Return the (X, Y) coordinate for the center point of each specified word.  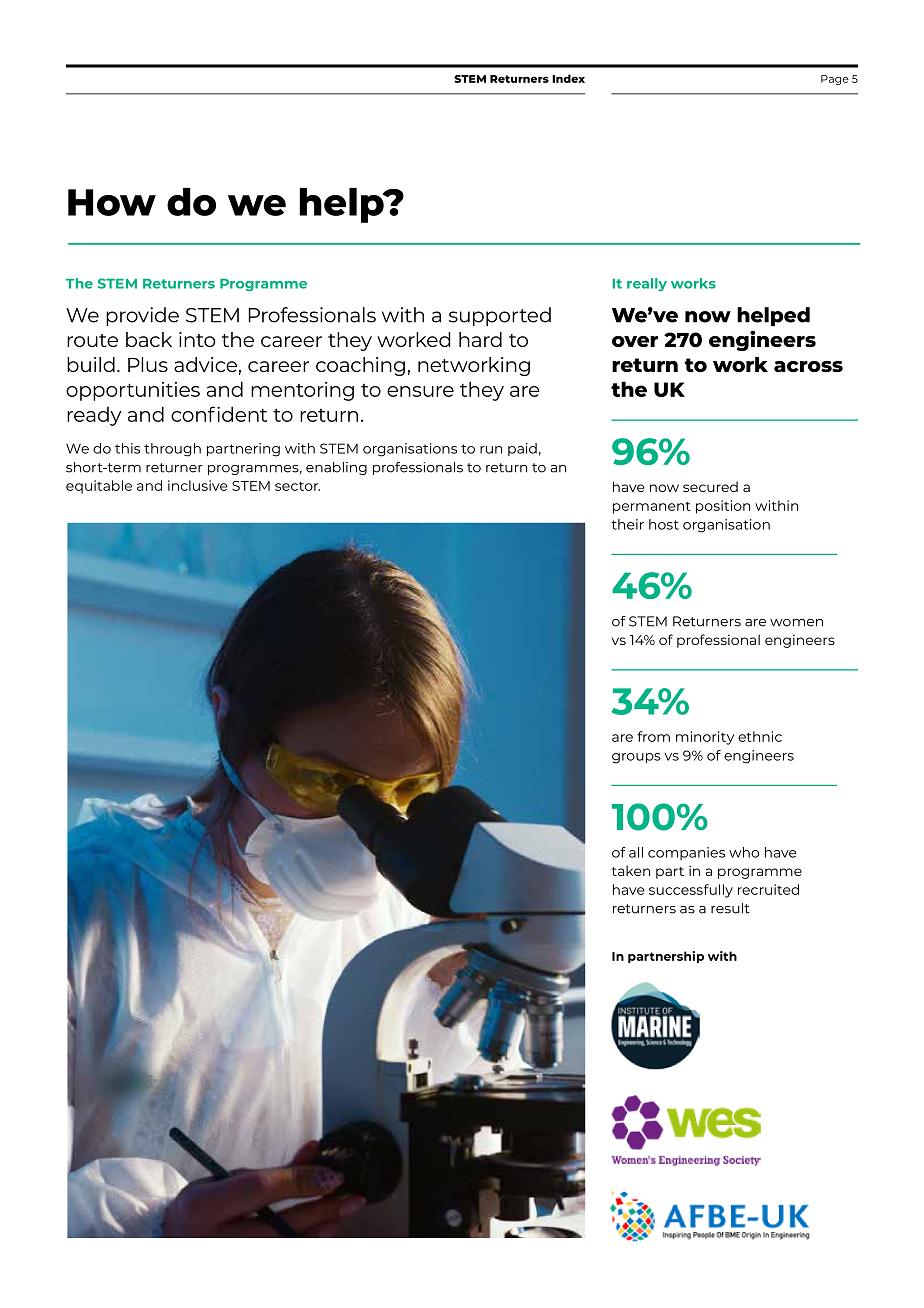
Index (568, 78)
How (112, 202)
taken (631, 870)
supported (500, 316)
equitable (99, 487)
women (796, 623)
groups (636, 758)
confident (219, 414)
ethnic (760, 736)
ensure (420, 391)
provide (142, 316)
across (808, 366)
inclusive (198, 485)
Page (835, 80)
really (647, 284)
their (627, 524)
